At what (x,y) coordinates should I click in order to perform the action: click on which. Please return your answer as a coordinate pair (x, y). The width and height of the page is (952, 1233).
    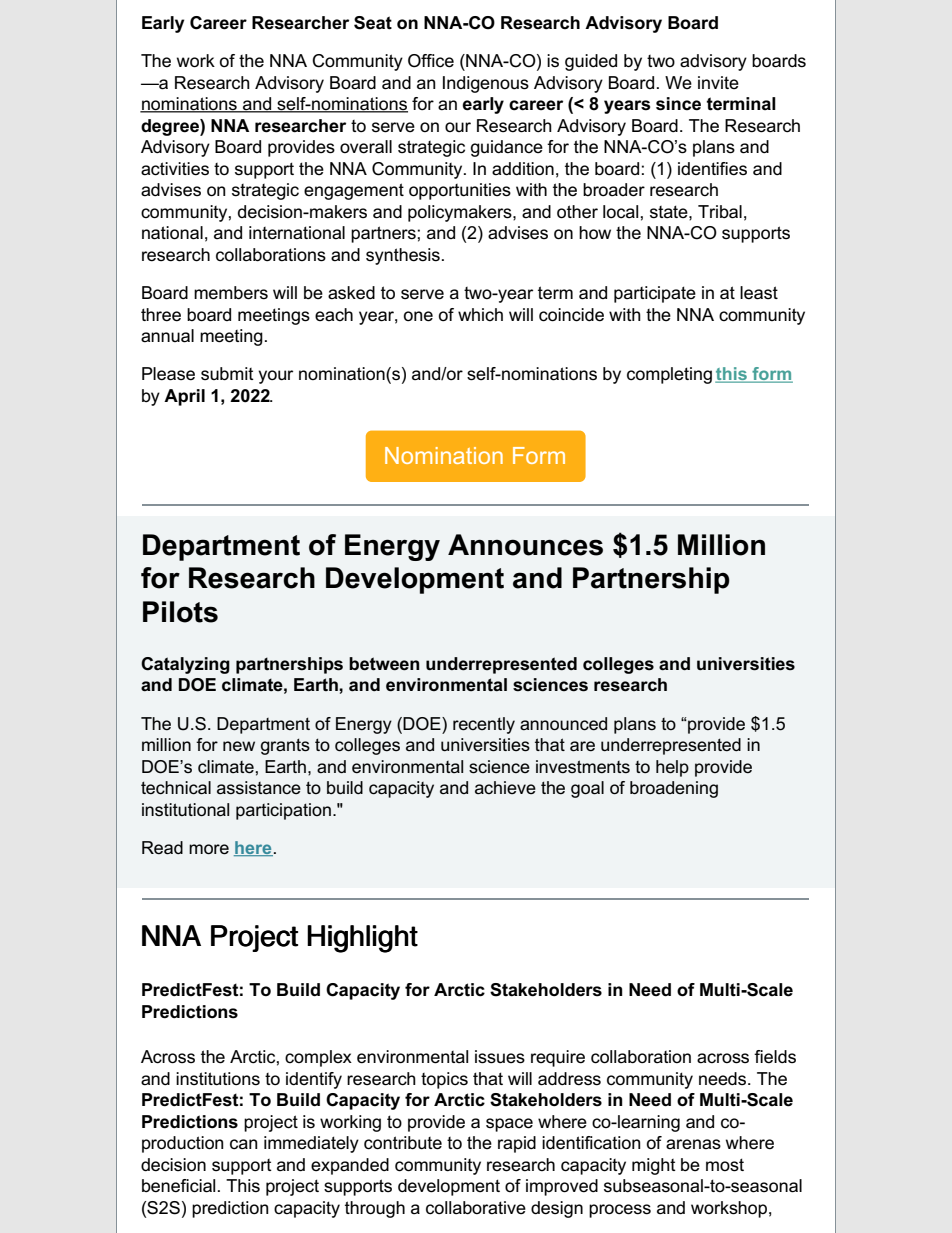
    Looking at the image, I should click on (480, 314).
